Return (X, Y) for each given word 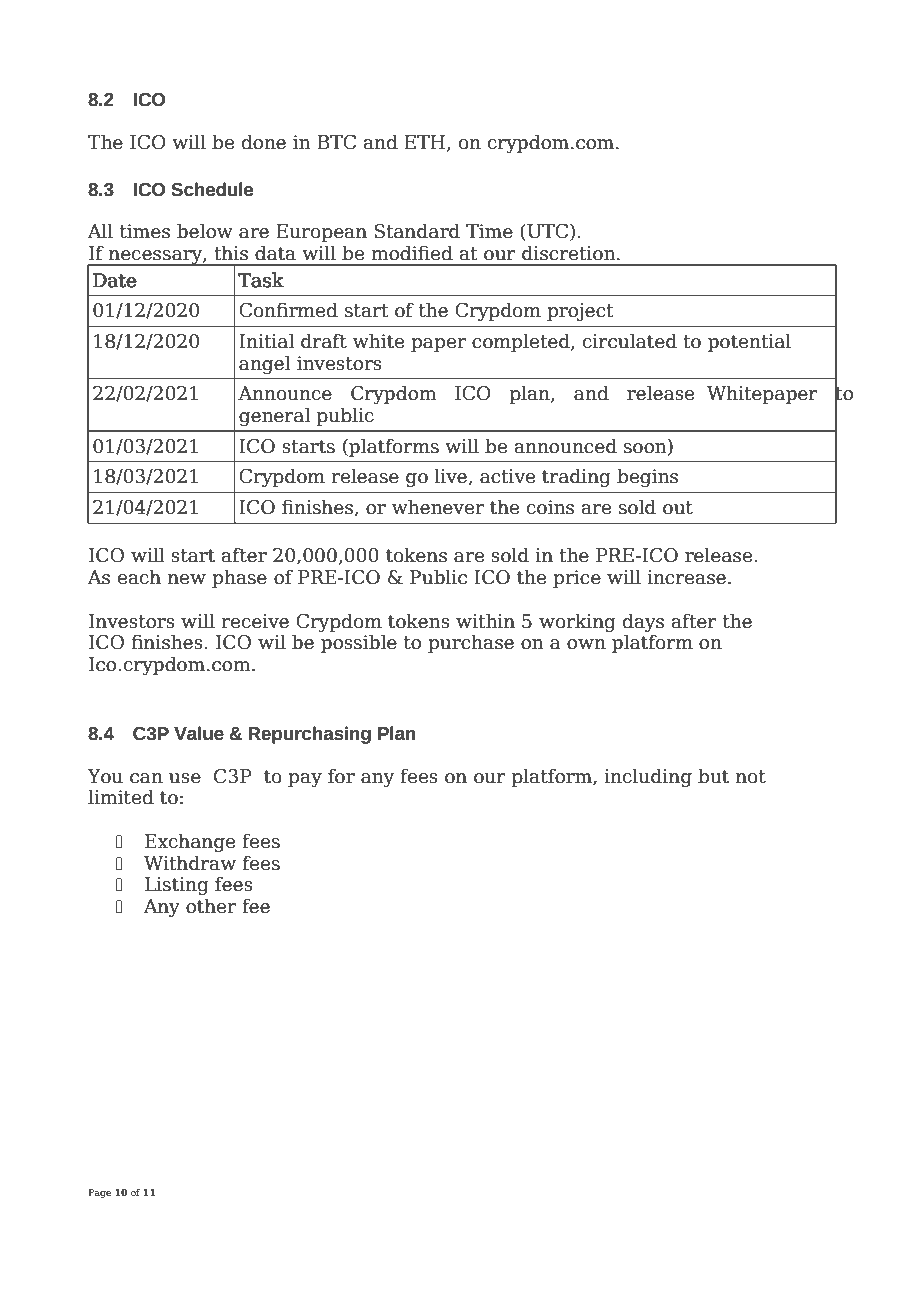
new (187, 579)
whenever (438, 507)
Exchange (190, 842)
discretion (570, 253)
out (678, 508)
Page (99, 1193)
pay (305, 780)
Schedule (212, 189)
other (211, 906)
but (713, 776)
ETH (426, 143)
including (648, 777)
